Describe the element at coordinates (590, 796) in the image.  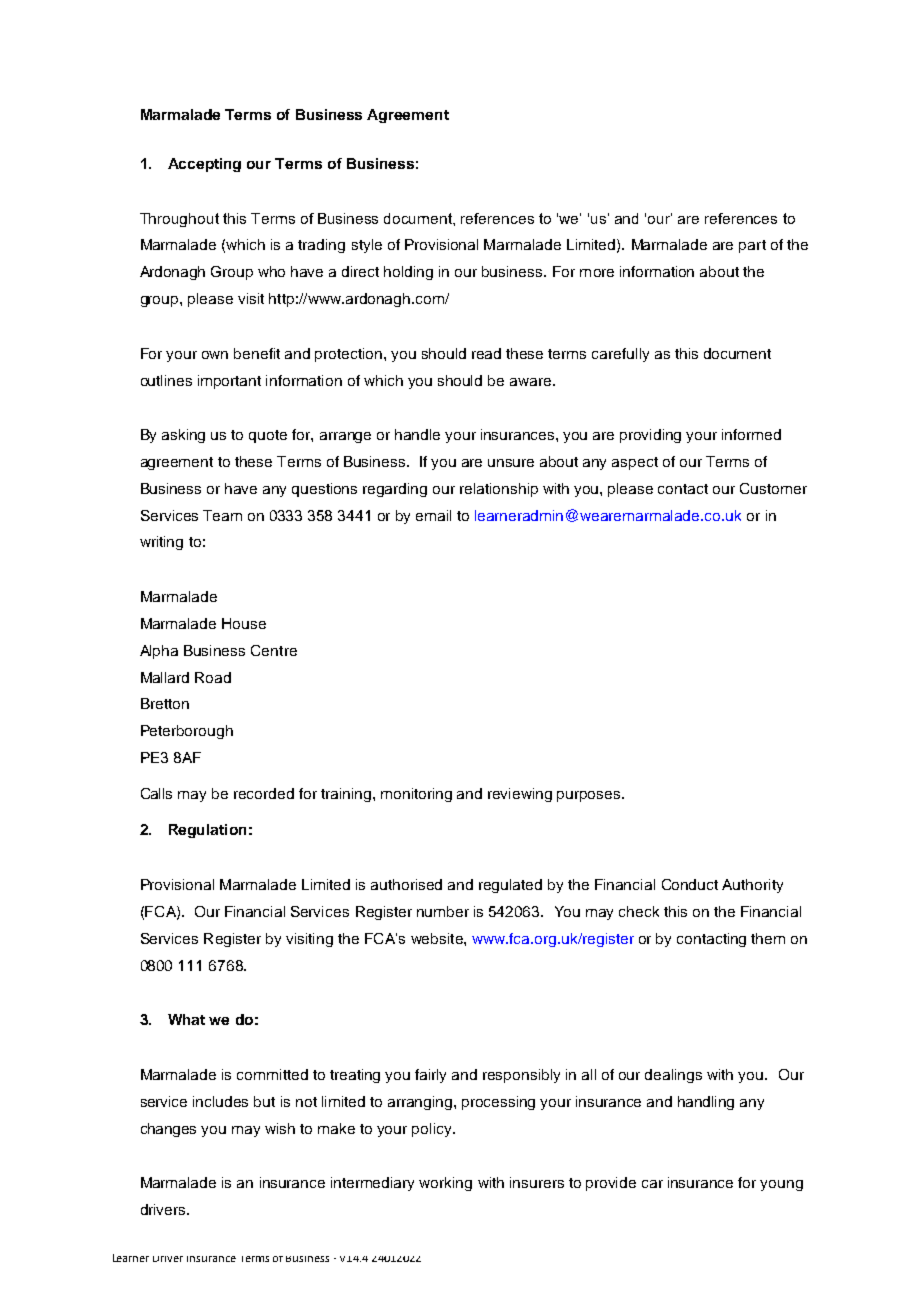
I see `purposes` at that location.
